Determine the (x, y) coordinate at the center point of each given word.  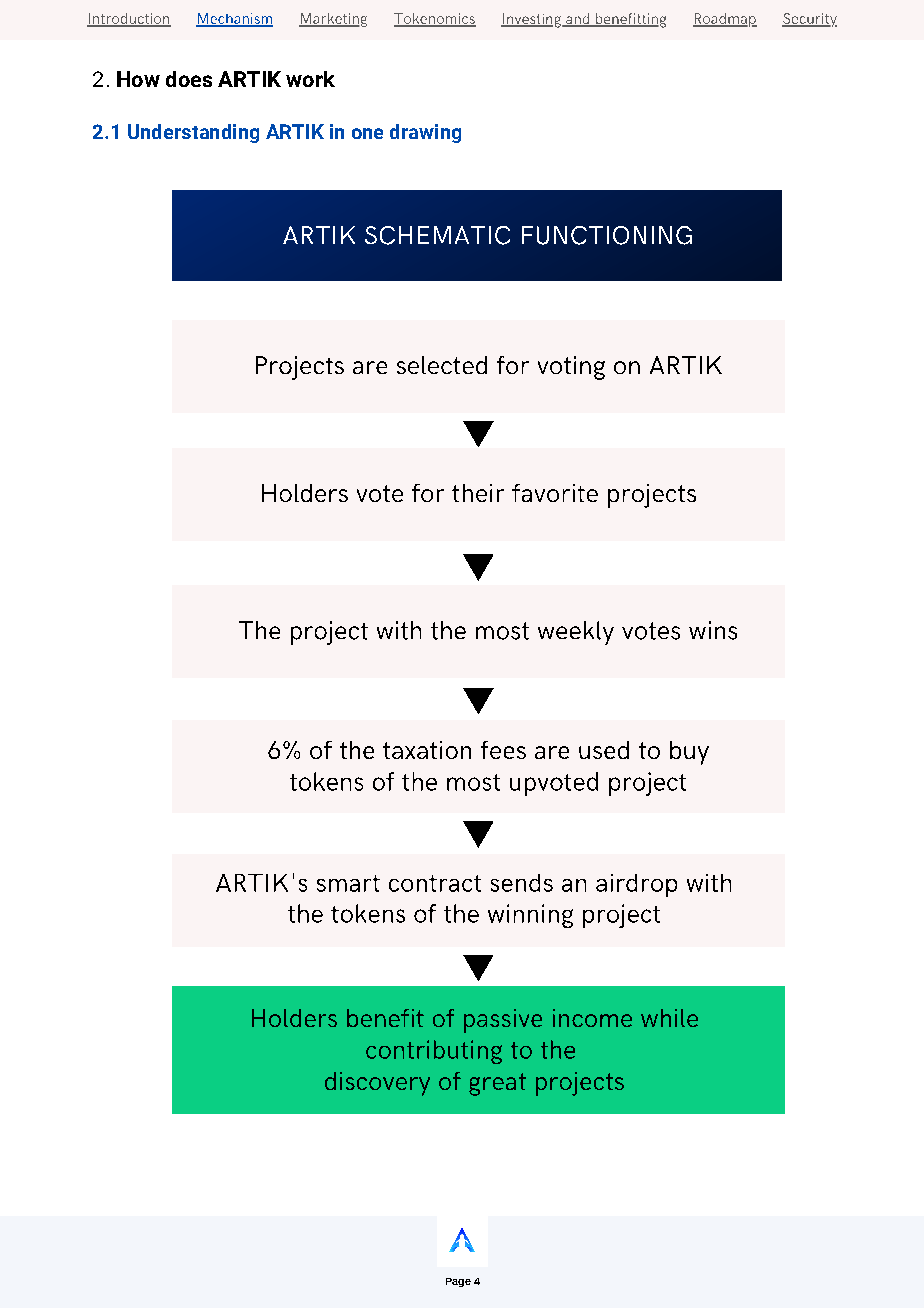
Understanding (193, 133)
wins (713, 630)
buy (689, 753)
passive (503, 1021)
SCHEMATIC (437, 235)
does (189, 79)
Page (458, 1282)
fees (503, 750)
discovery (377, 1084)
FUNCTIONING (607, 235)
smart (348, 883)
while (669, 1018)
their (478, 493)
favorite (555, 493)
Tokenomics (435, 19)
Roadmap (725, 20)
